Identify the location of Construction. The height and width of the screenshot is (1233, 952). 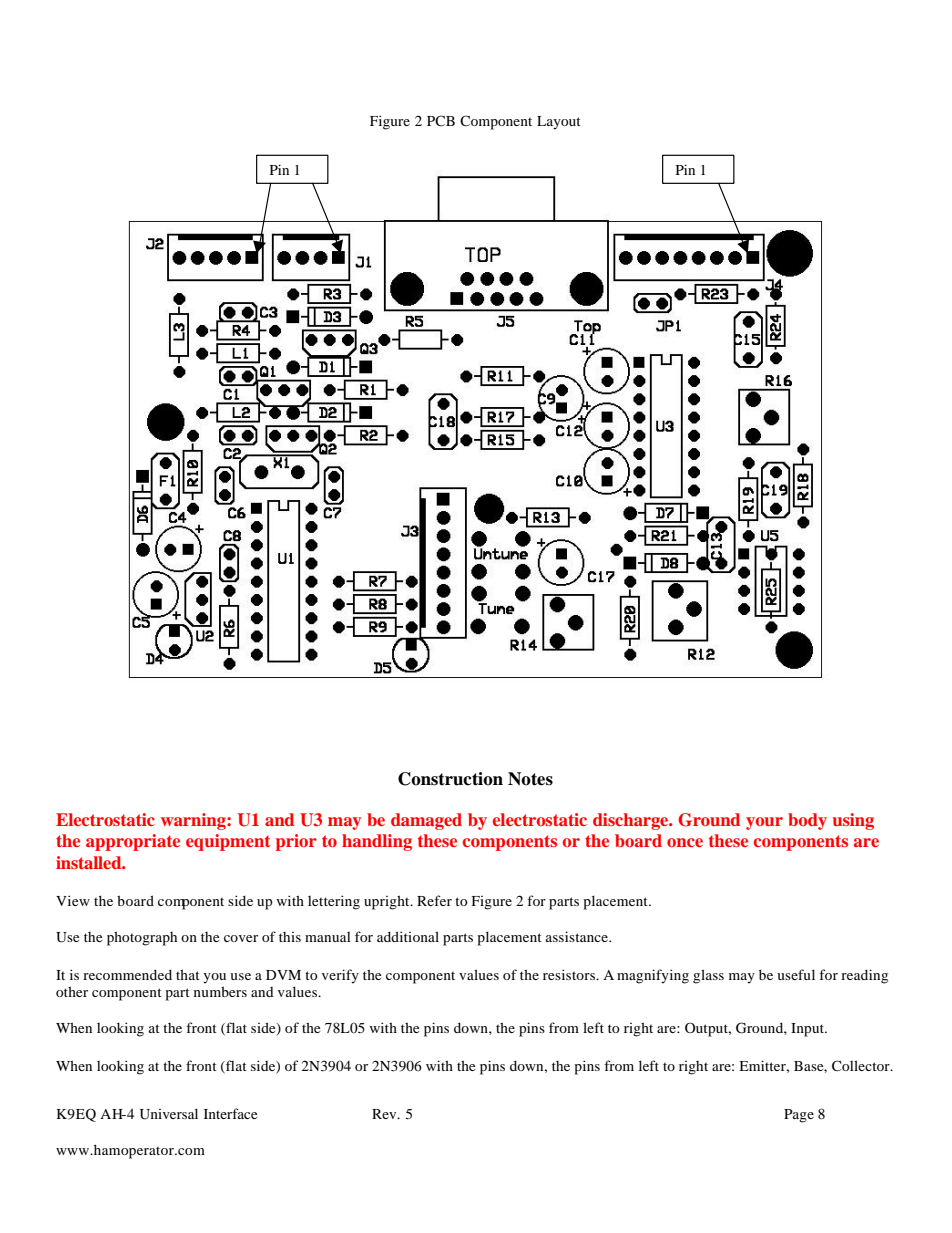
(450, 779).
